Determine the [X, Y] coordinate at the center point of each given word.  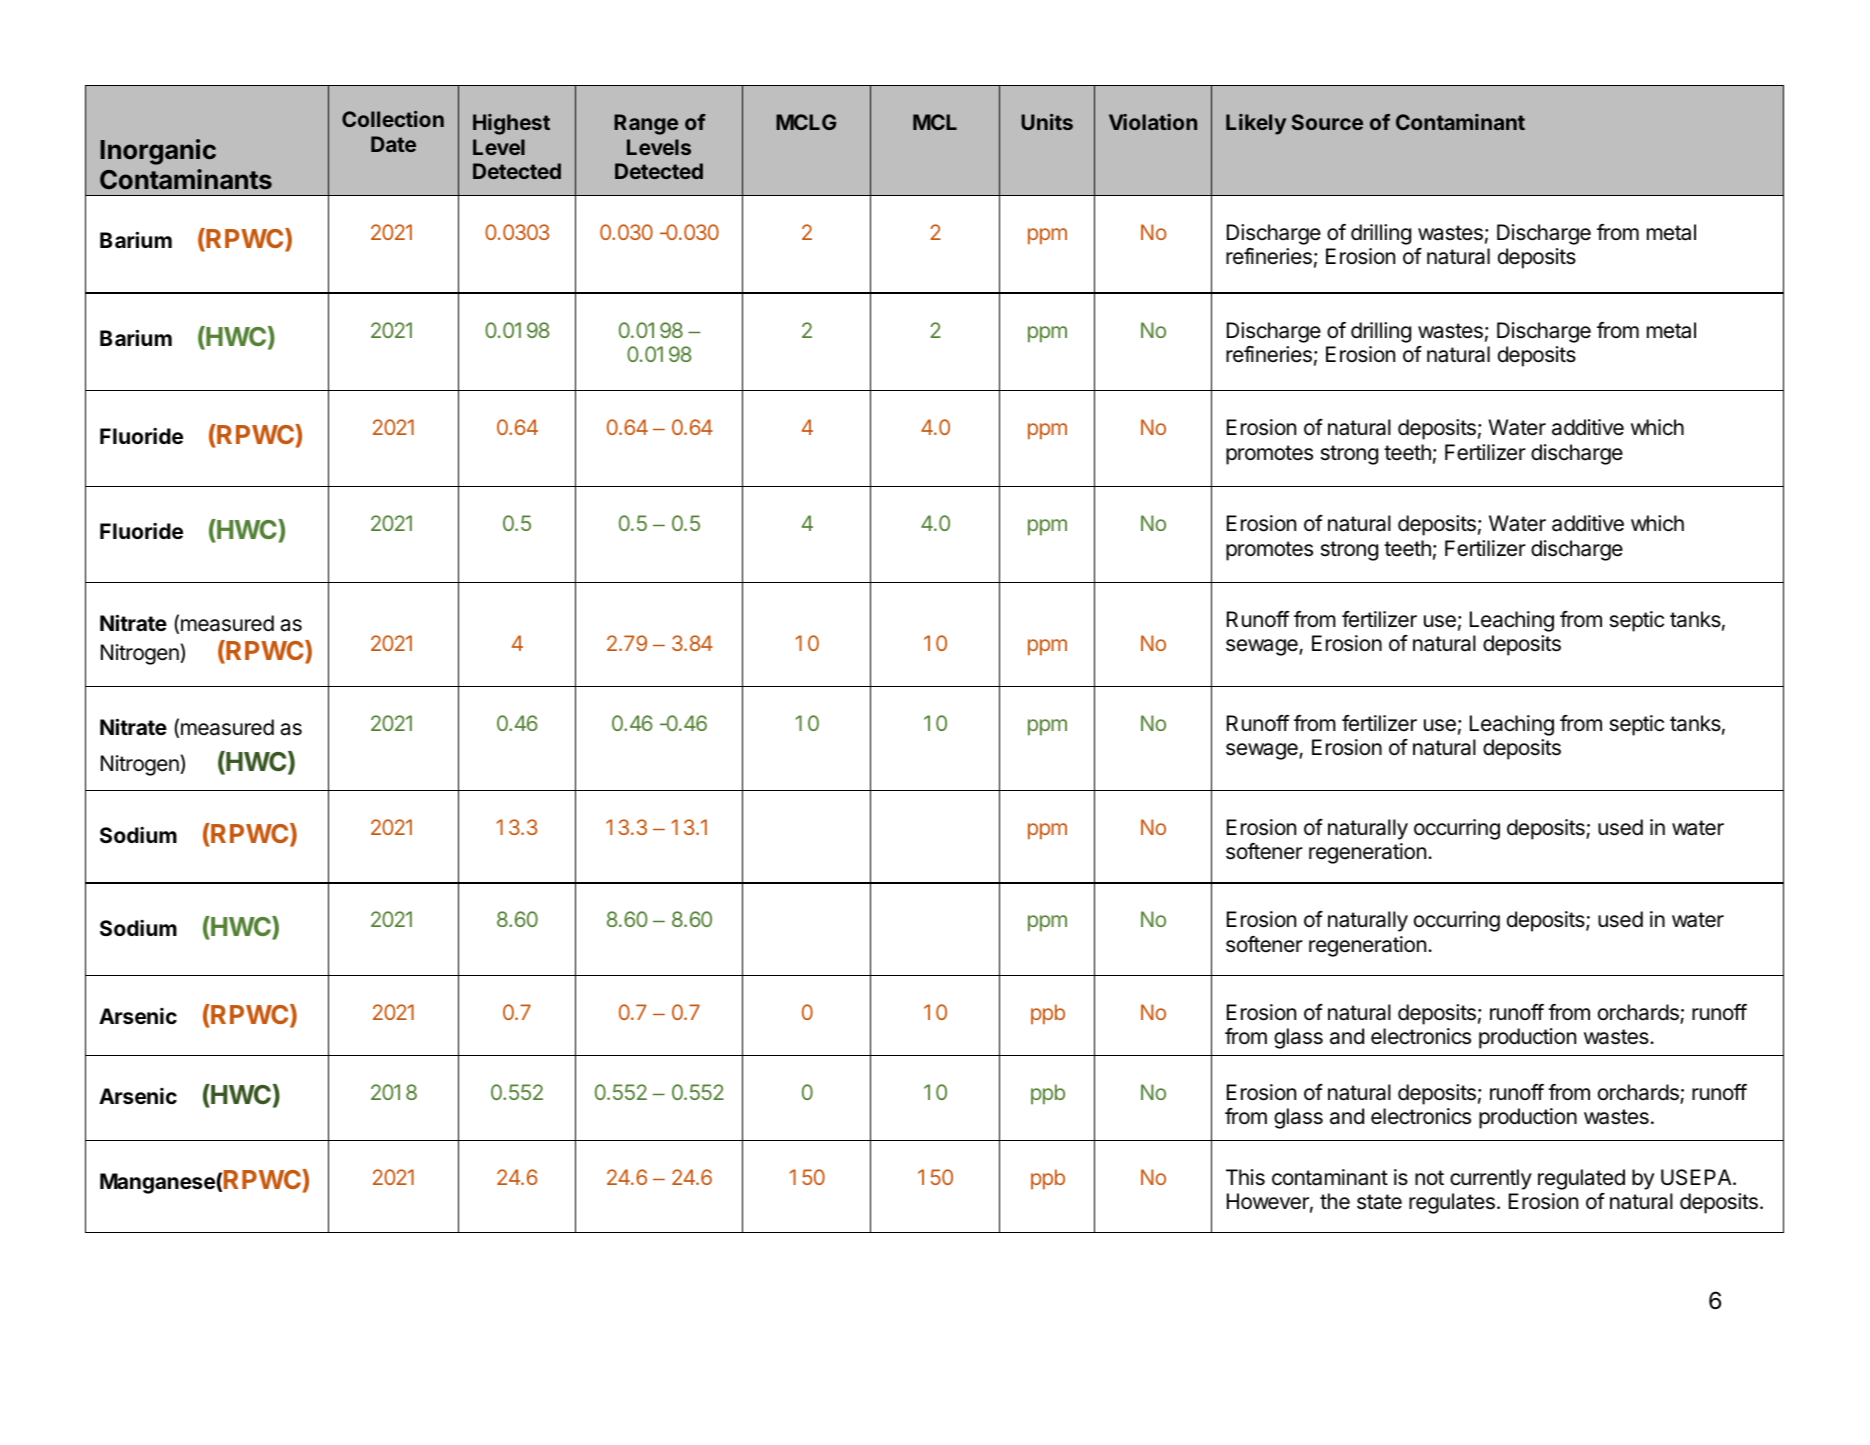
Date [393, 144]
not [1429, 1177]
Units [1047, 122]
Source [1327, 122]
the [1335, 1201]
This [1245, 1177]
